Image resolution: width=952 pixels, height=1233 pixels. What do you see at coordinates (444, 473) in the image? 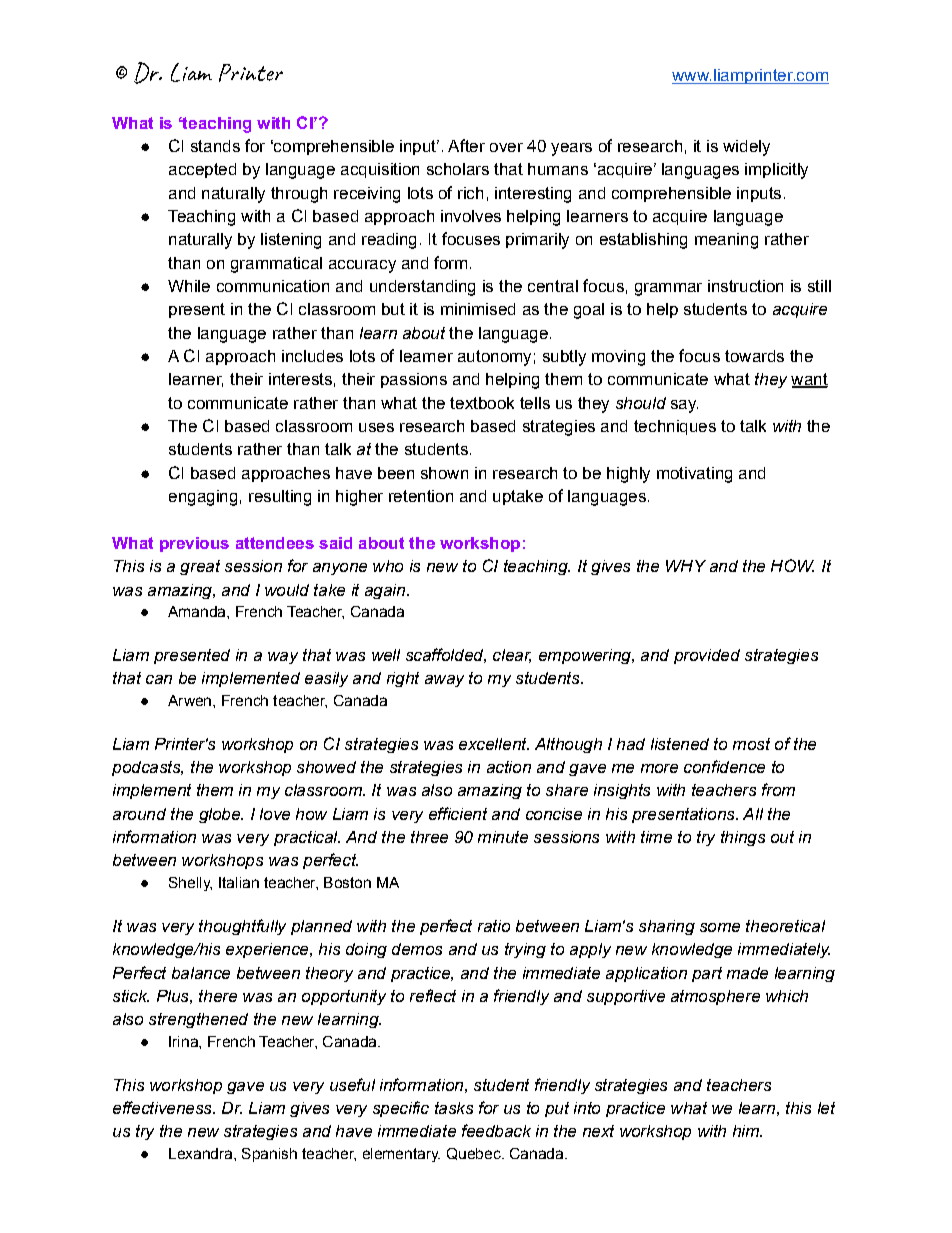
I see `shown` at bounding box center [444, 473].
